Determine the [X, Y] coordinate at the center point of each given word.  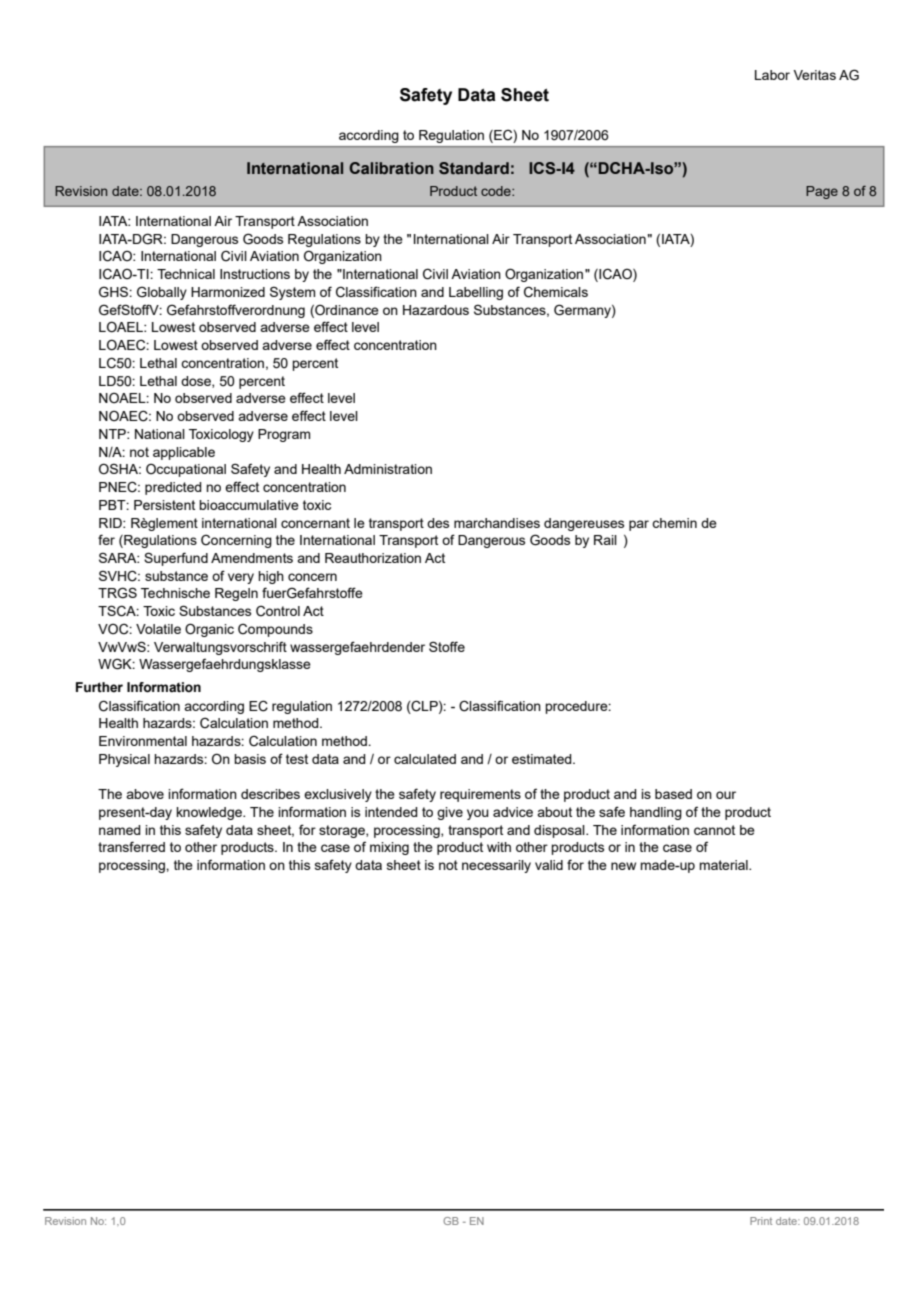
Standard [474, 168]
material [724, 865]
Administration [388, 469]
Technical [186, 274]
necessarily [496, 866]
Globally [162, 293]
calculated [425, 759]
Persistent [164, 505]
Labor [772, 75]
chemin [674, 523]
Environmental [143, 741]
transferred [131, 846]
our [726, 795]
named [120, 830]
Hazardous [436, 310]
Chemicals [556, 292]
